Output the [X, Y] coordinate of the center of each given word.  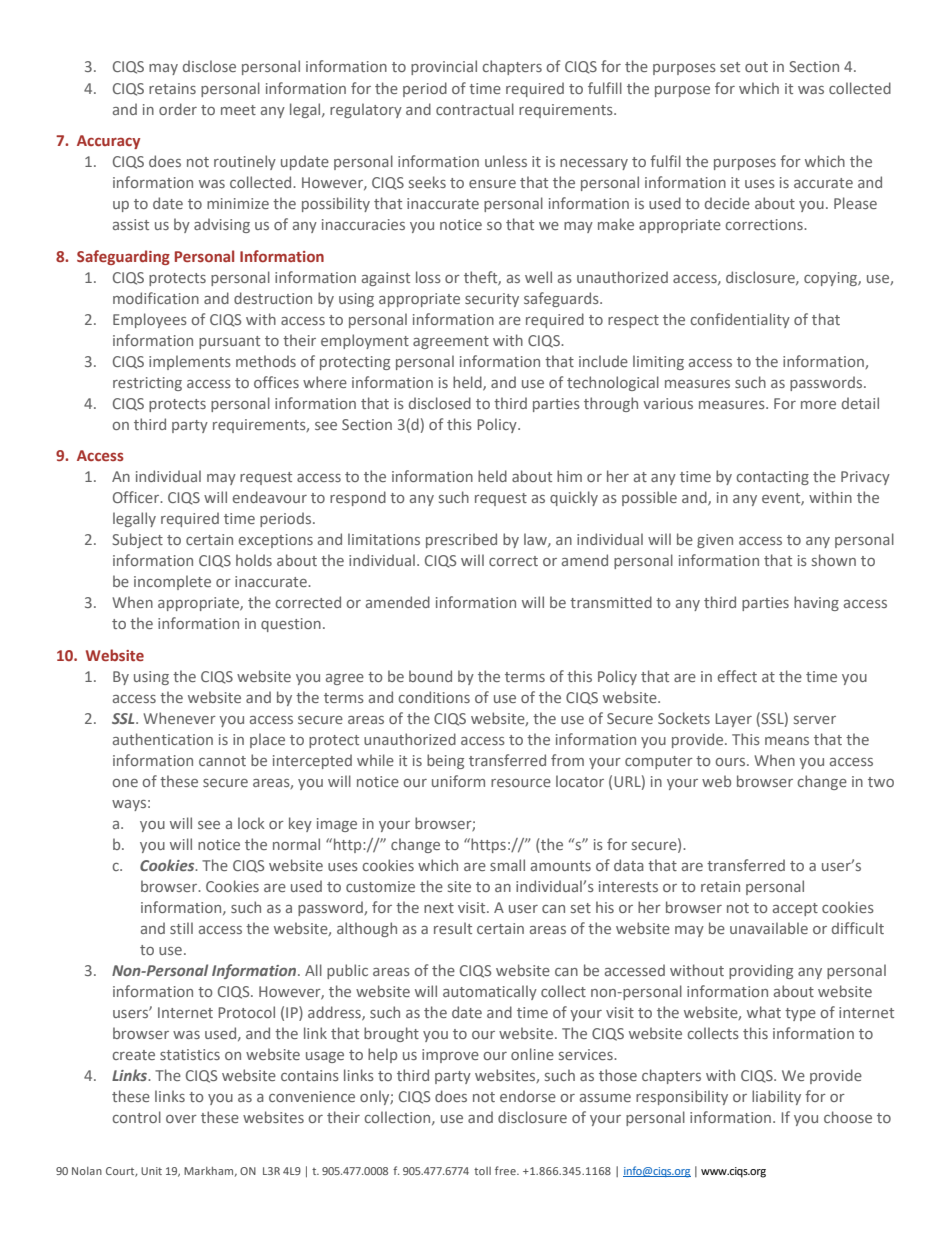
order [178, 109]
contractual [475, 109]
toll [482, 1171]
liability [776, 1097]
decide [727, 203]
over [181, 1119]
